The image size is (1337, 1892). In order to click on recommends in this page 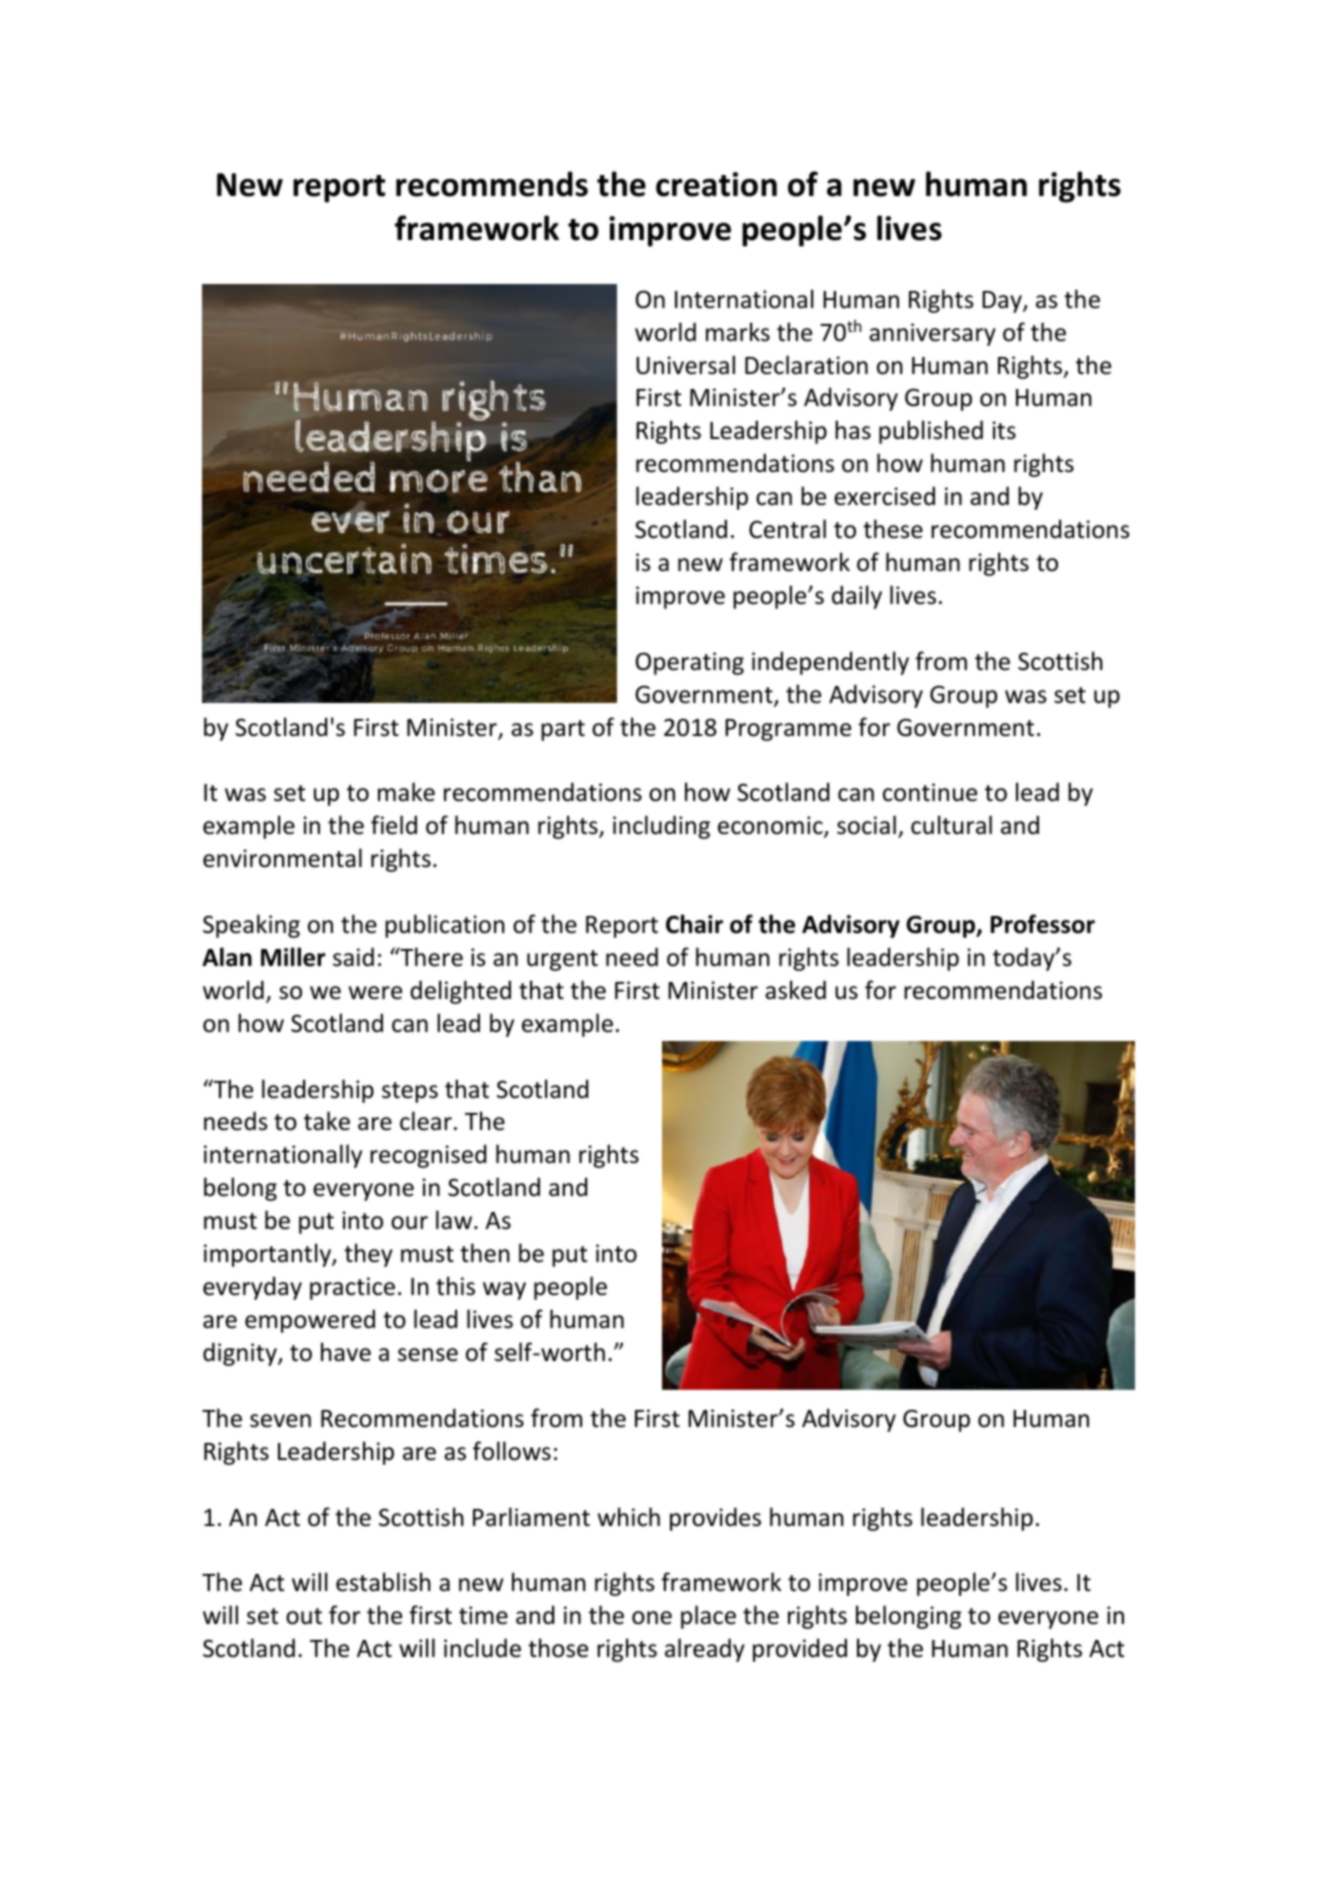, I will do `click(492, 184)`.
